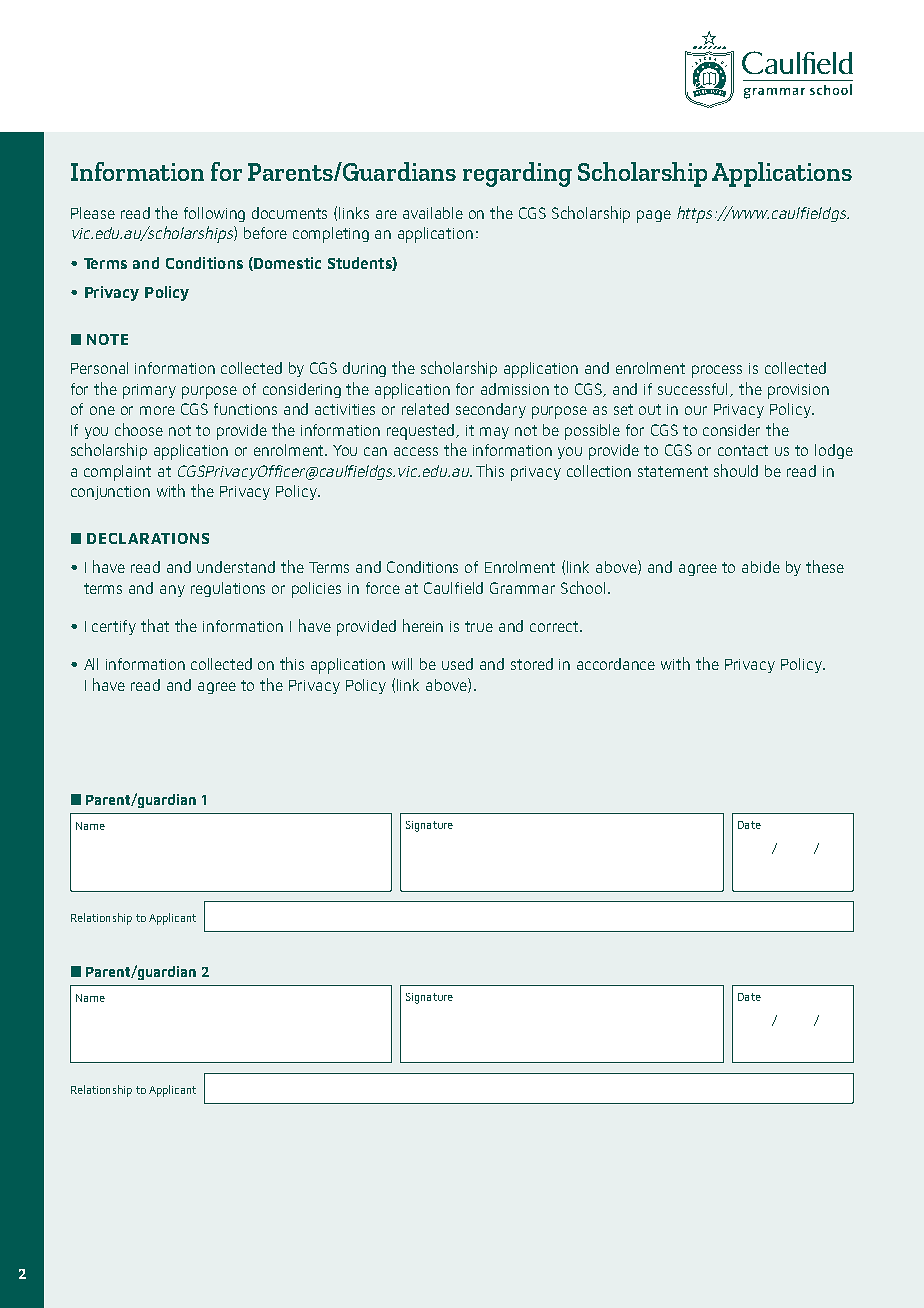 The image size is (924, 1308). I want to click on NOTE, so click(107, 339).
